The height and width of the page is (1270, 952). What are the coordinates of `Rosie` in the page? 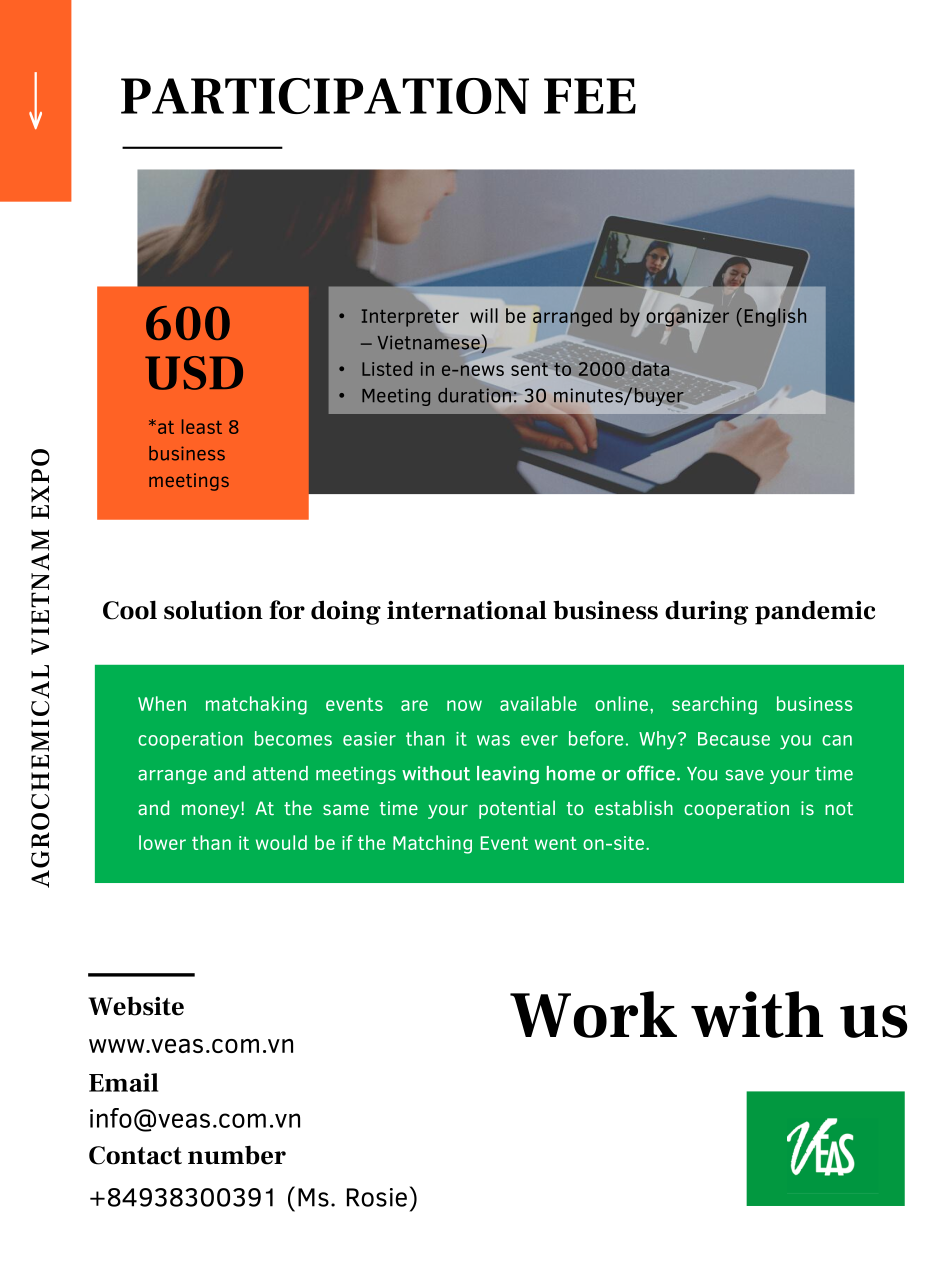 It's located at (377, 1197).
